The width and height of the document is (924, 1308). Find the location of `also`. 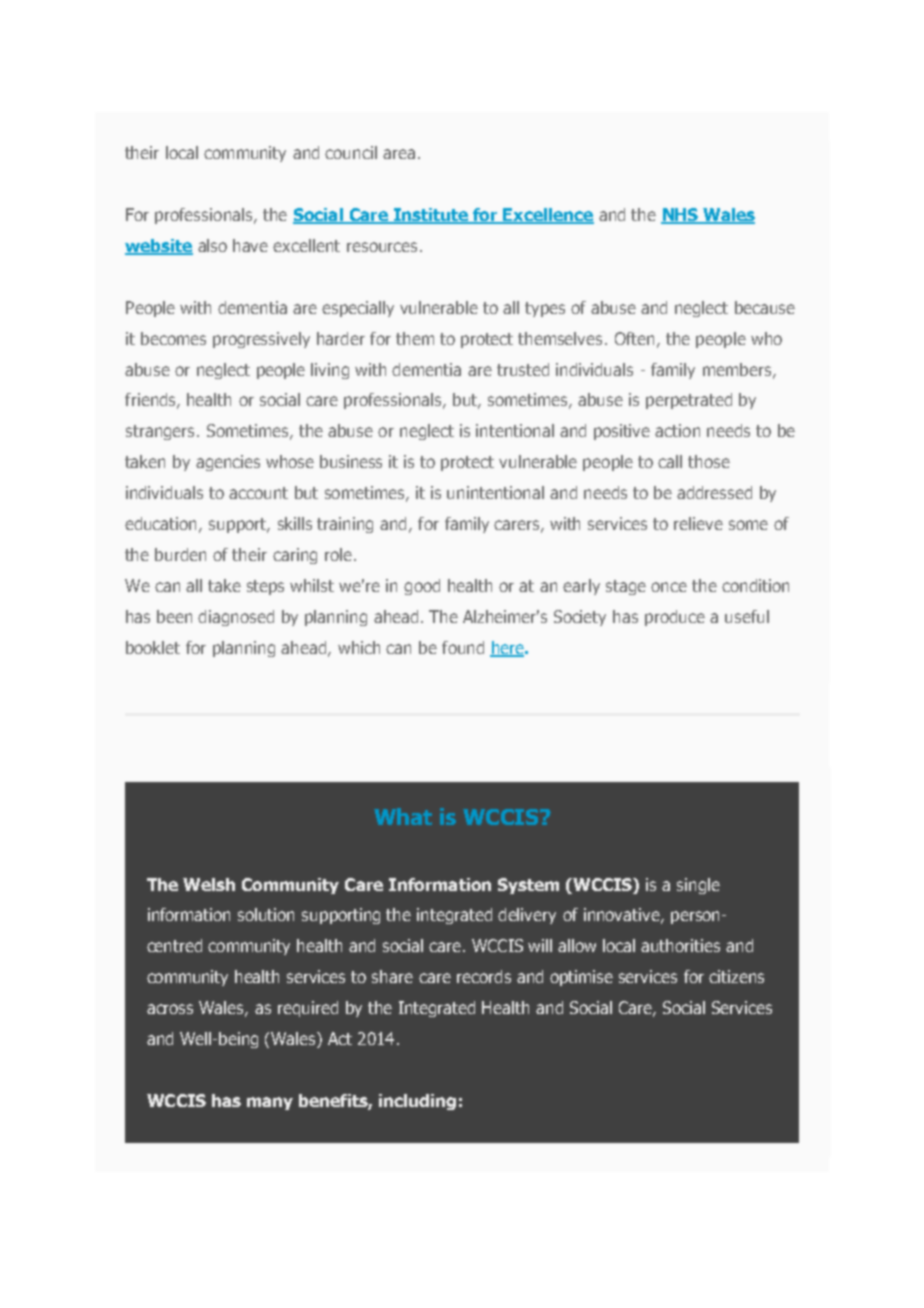

also is located at coordinates (212, 245).
